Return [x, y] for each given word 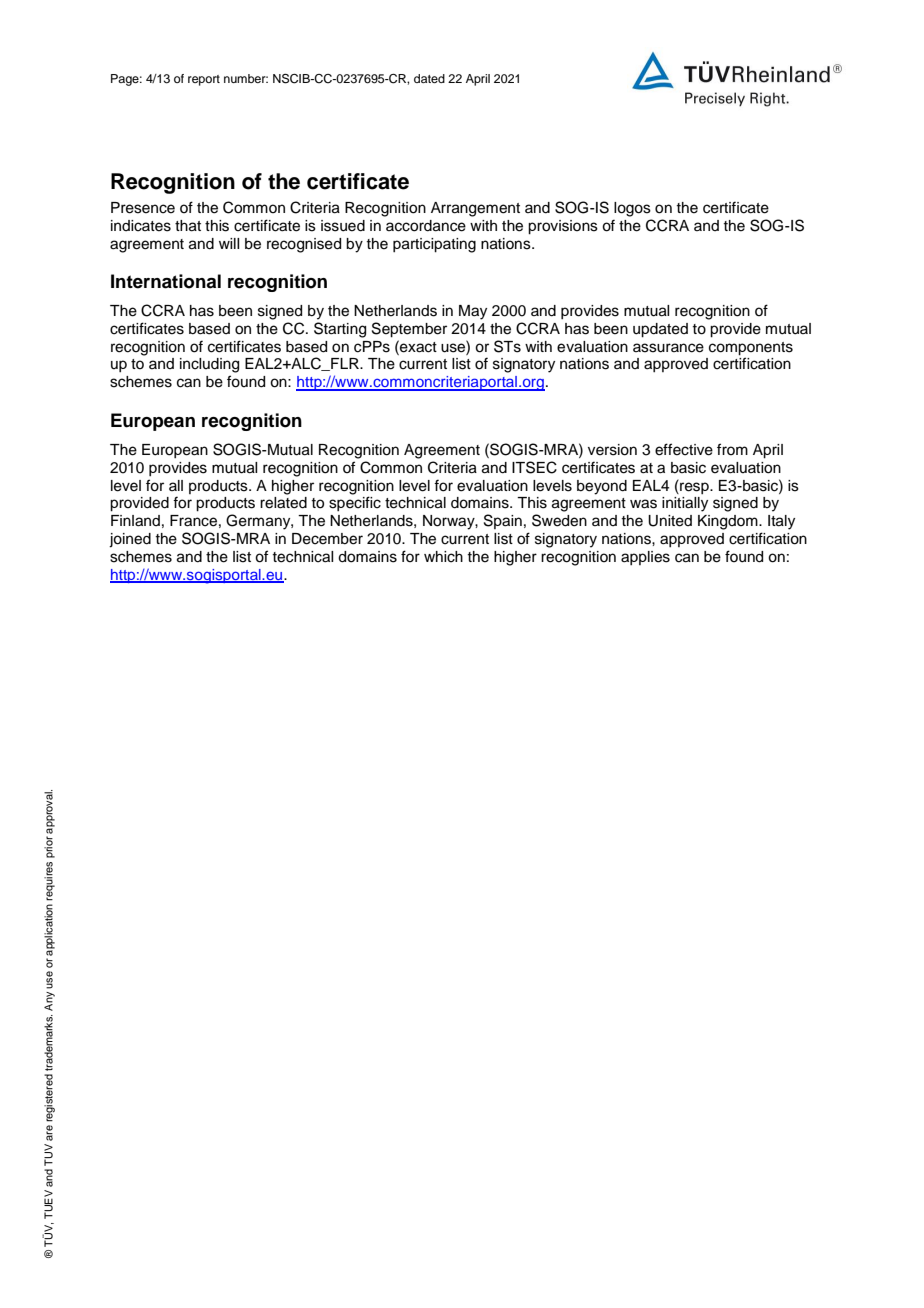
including [209, 365]
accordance [426, 226]
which [443, 557]
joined [130, 540]
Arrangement [475, 209]
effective [684, 449]
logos [632, 209]
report [204, 80]
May [473, 312]
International [166, 281]
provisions [563, 227]
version [612, 450]
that [188, 226]
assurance [668, 348]
